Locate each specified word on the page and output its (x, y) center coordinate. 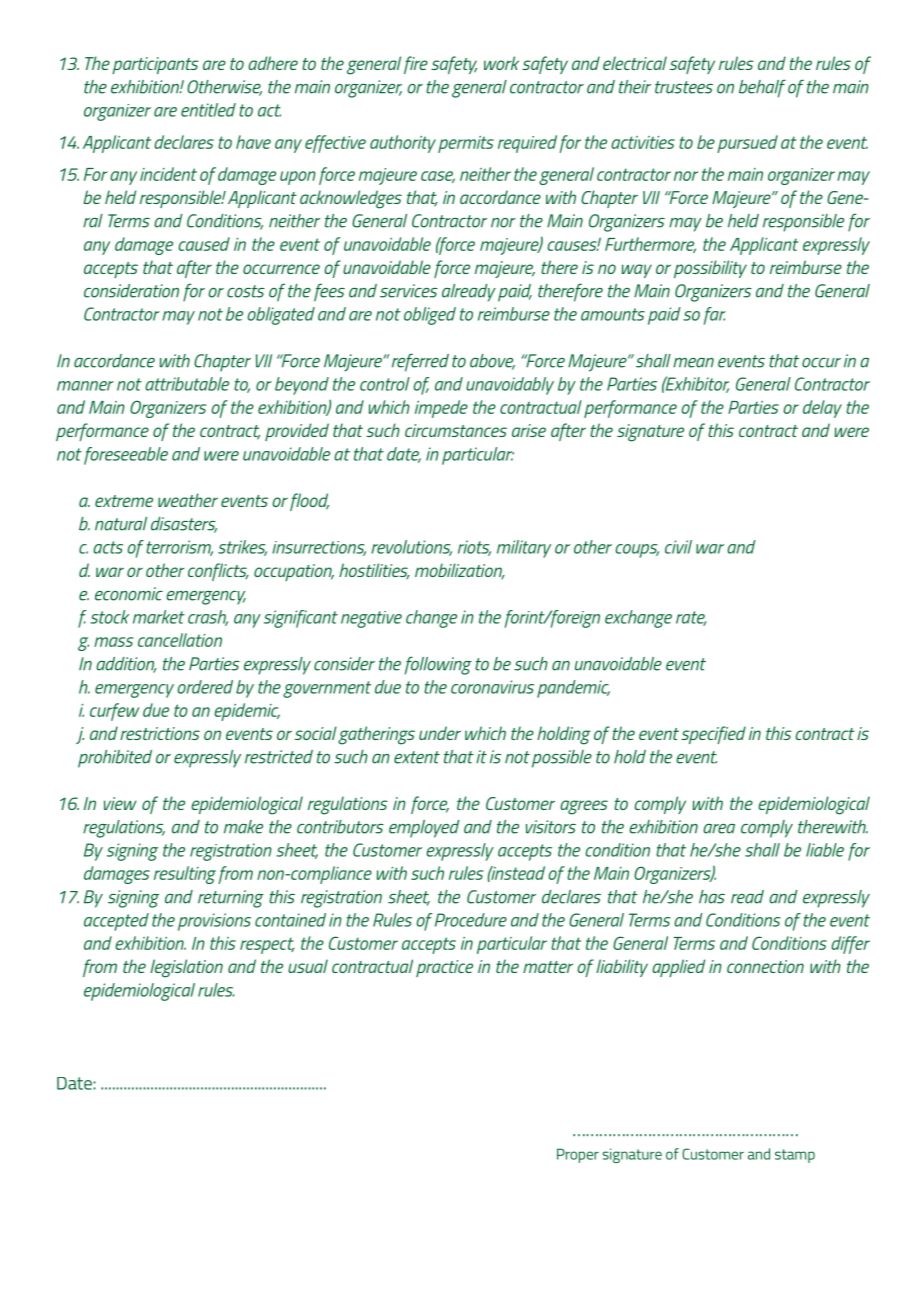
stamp (795, 1156)
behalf (762, 88)
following (438, 665)
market (159, 617)
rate (691, 618)
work (501, 63)
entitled (208, 110)
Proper (578, 1155)
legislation (186, 968)
